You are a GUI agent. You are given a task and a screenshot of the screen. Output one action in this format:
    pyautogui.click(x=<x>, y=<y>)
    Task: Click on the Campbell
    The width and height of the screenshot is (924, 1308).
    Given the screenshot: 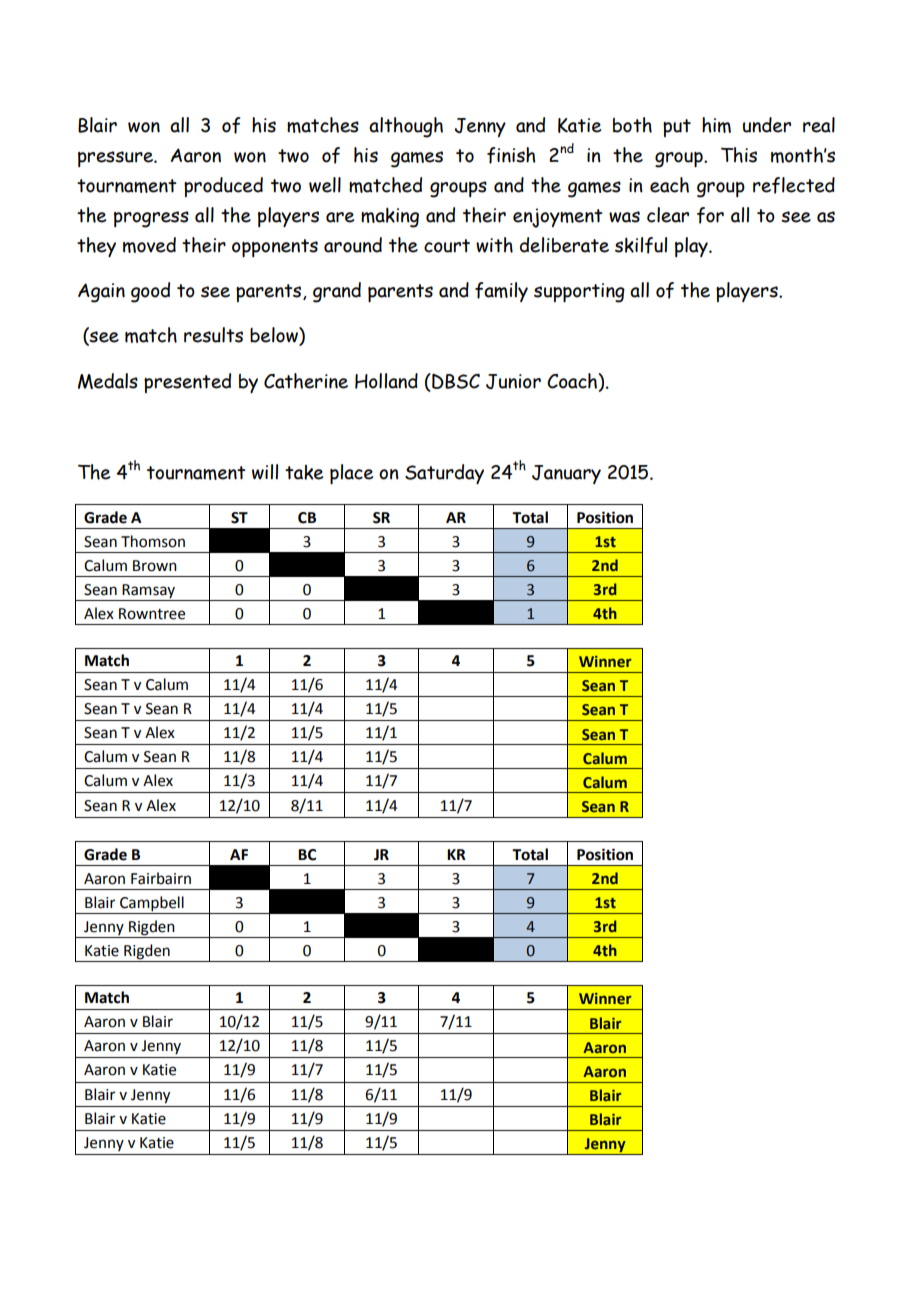 What is the action you would take?
    pyautogui.click(x=152, y=905)
